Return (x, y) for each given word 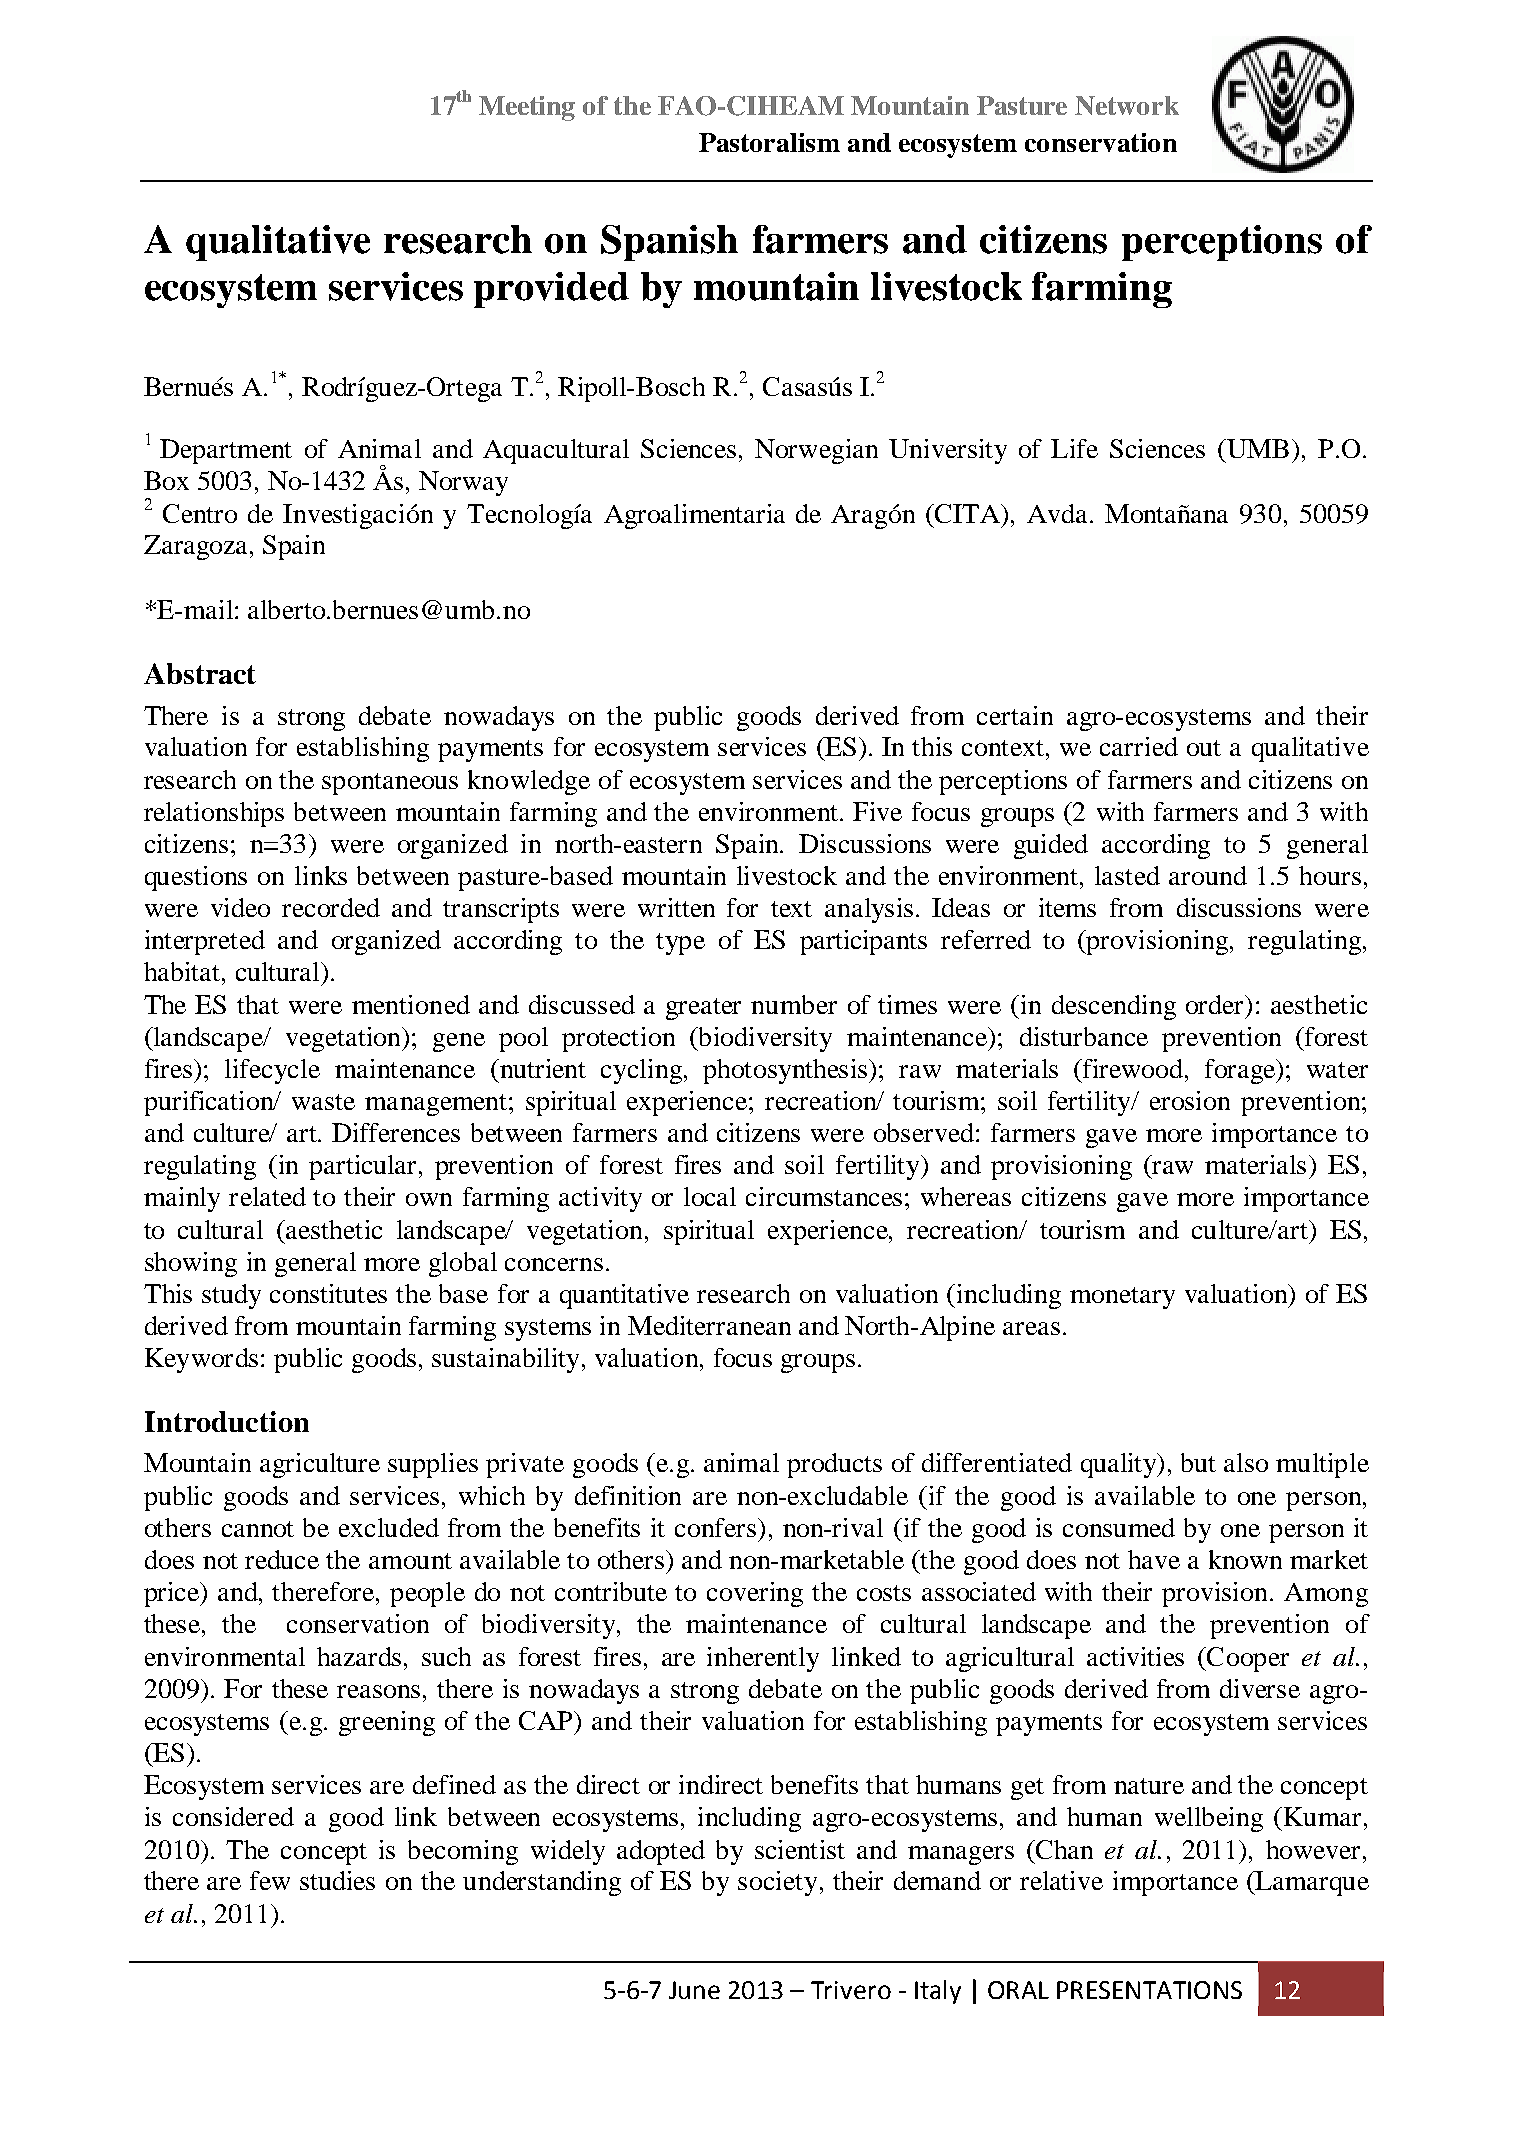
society (777, 1883)
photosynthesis (787, 1071)
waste (323, 1102)
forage (1241, 1071)
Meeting (527, 108)
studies (337, 1880)
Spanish (669, 243)
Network (1127, 105)
